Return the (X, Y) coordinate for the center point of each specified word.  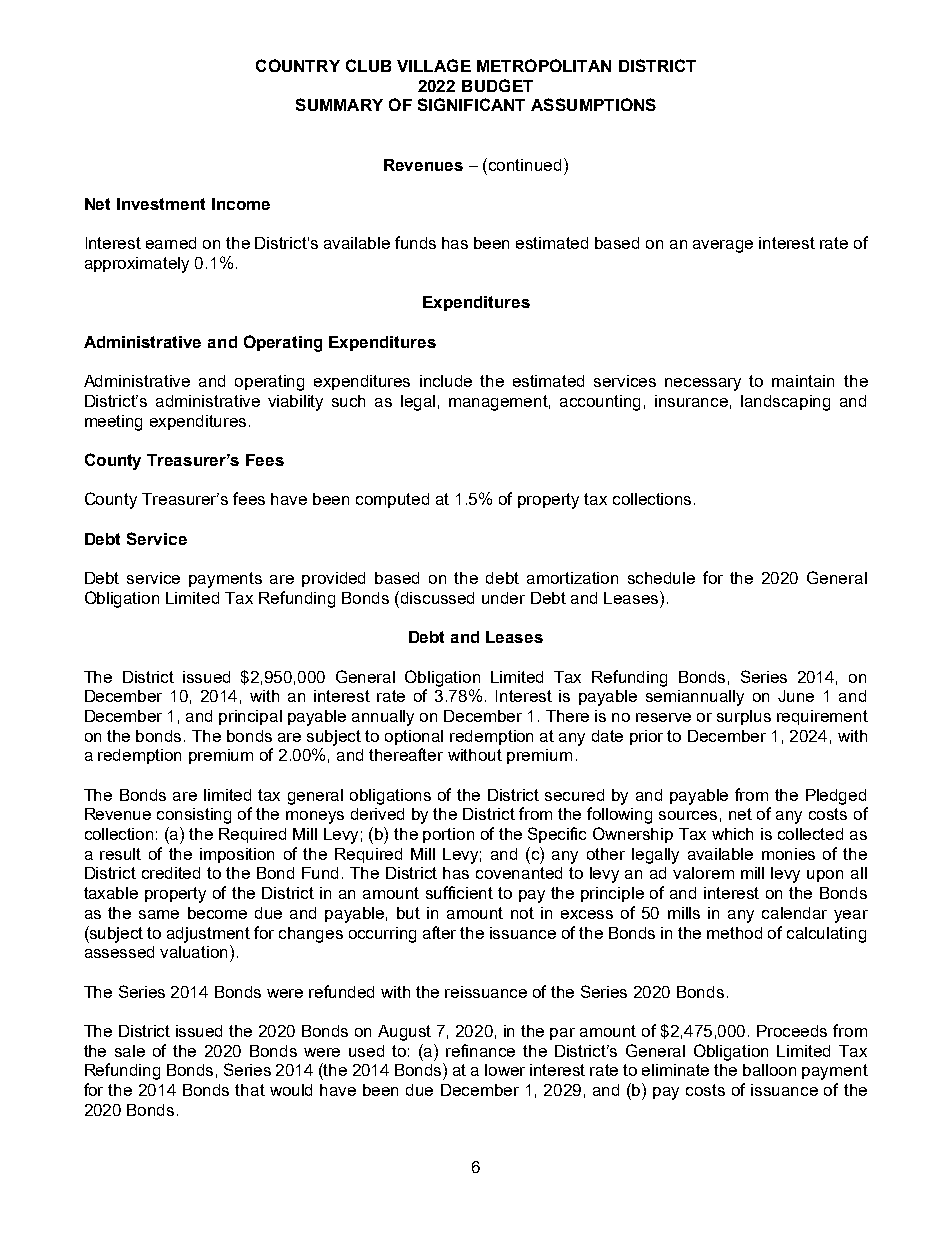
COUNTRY (298, 65)
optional (414, 737)
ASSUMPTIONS (593, 104)
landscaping (785, 403)
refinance (480, 1050)
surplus (744, 717)
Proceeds (792, 1031)
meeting (113, 423)
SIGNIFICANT (471, 104)
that (250, 1090)
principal (250, 717)
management (499, 403)
